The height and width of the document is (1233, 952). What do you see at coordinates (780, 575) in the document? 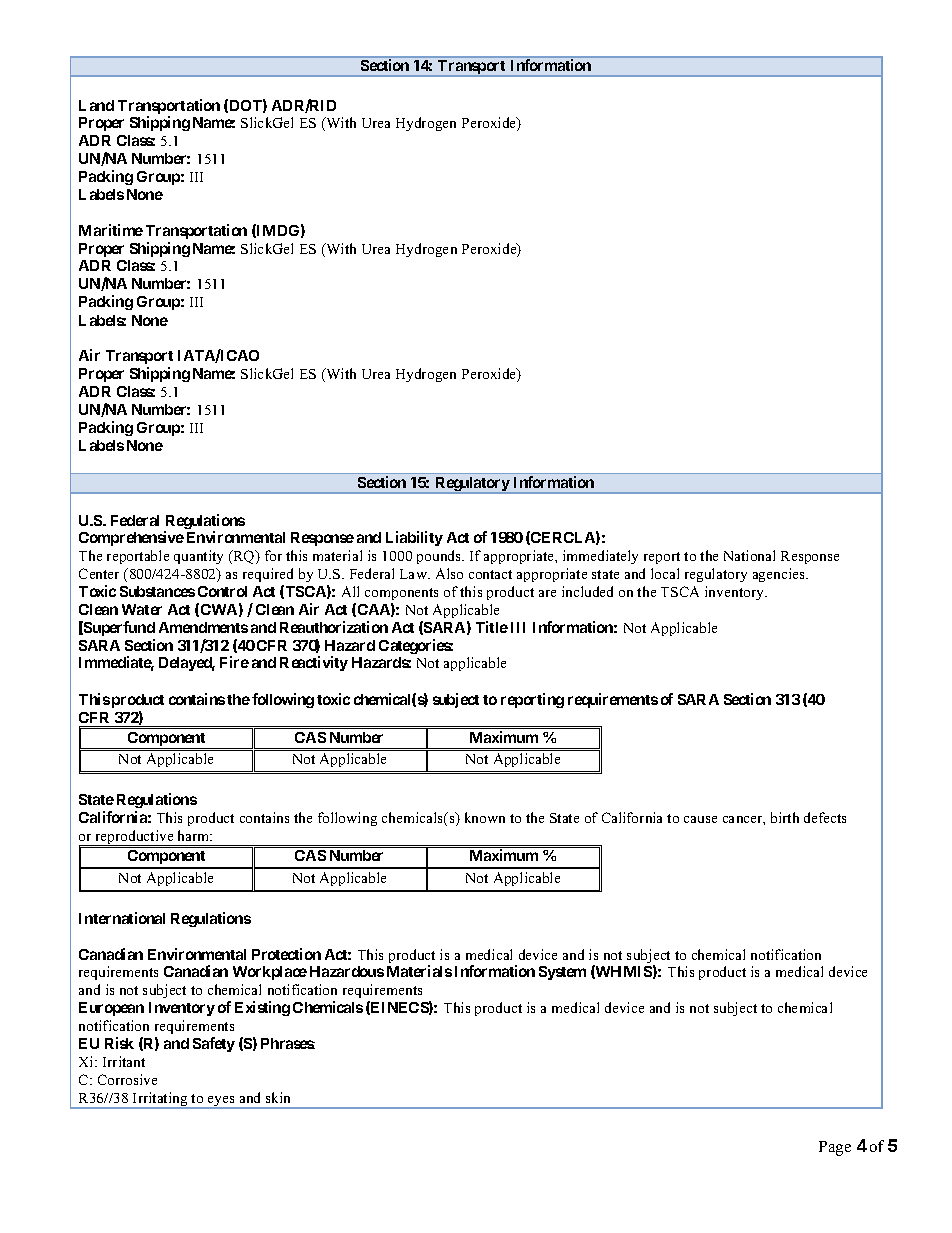
I see `agencies` at bounding box center [780, 575].
